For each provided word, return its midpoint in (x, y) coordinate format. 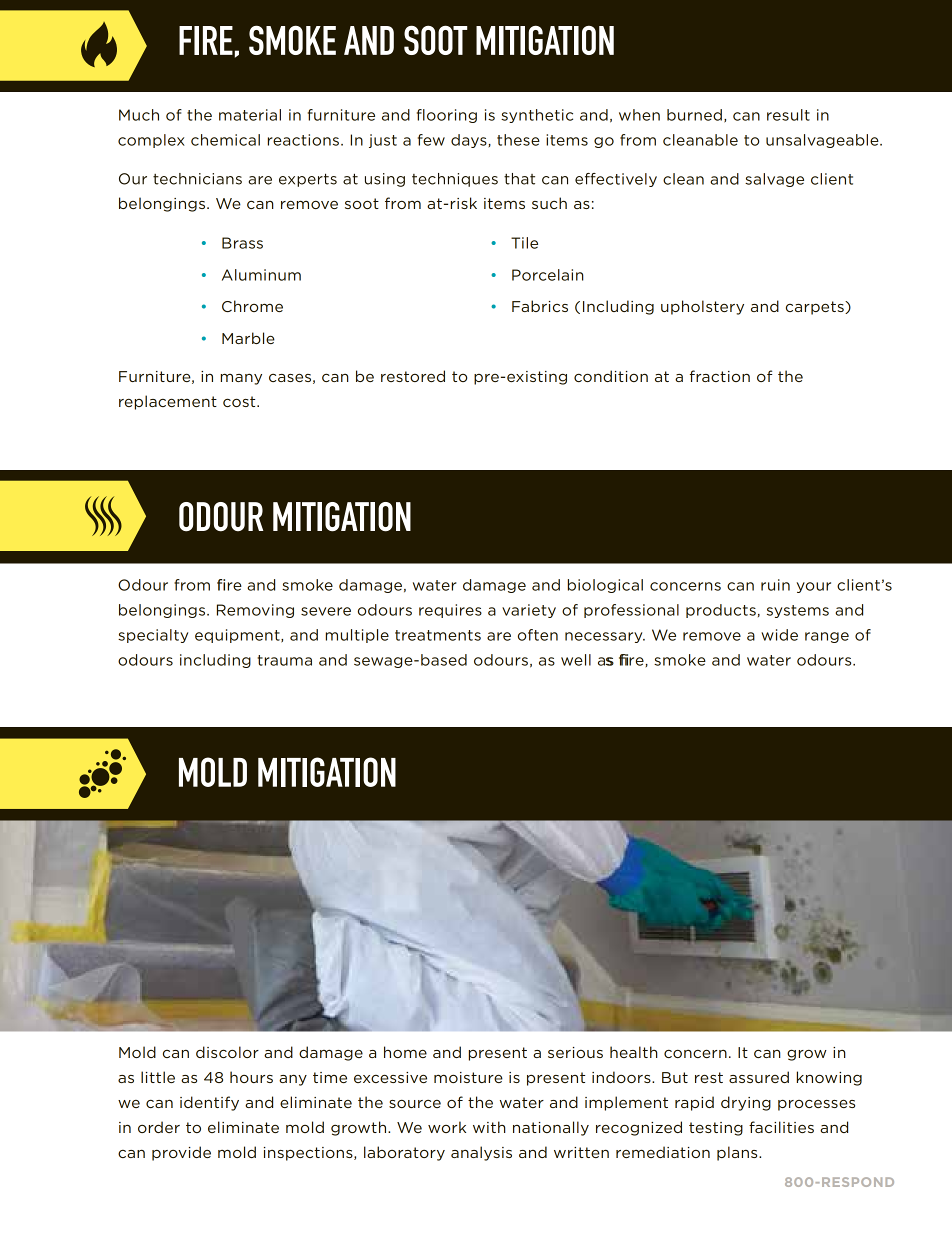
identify (209, 1103)
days (469, 141)
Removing (255, 611)
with (489, 1127)
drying (746, 1103)
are (499, 636)
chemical (225, 140)
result (788, 115)
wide (779, 635)
